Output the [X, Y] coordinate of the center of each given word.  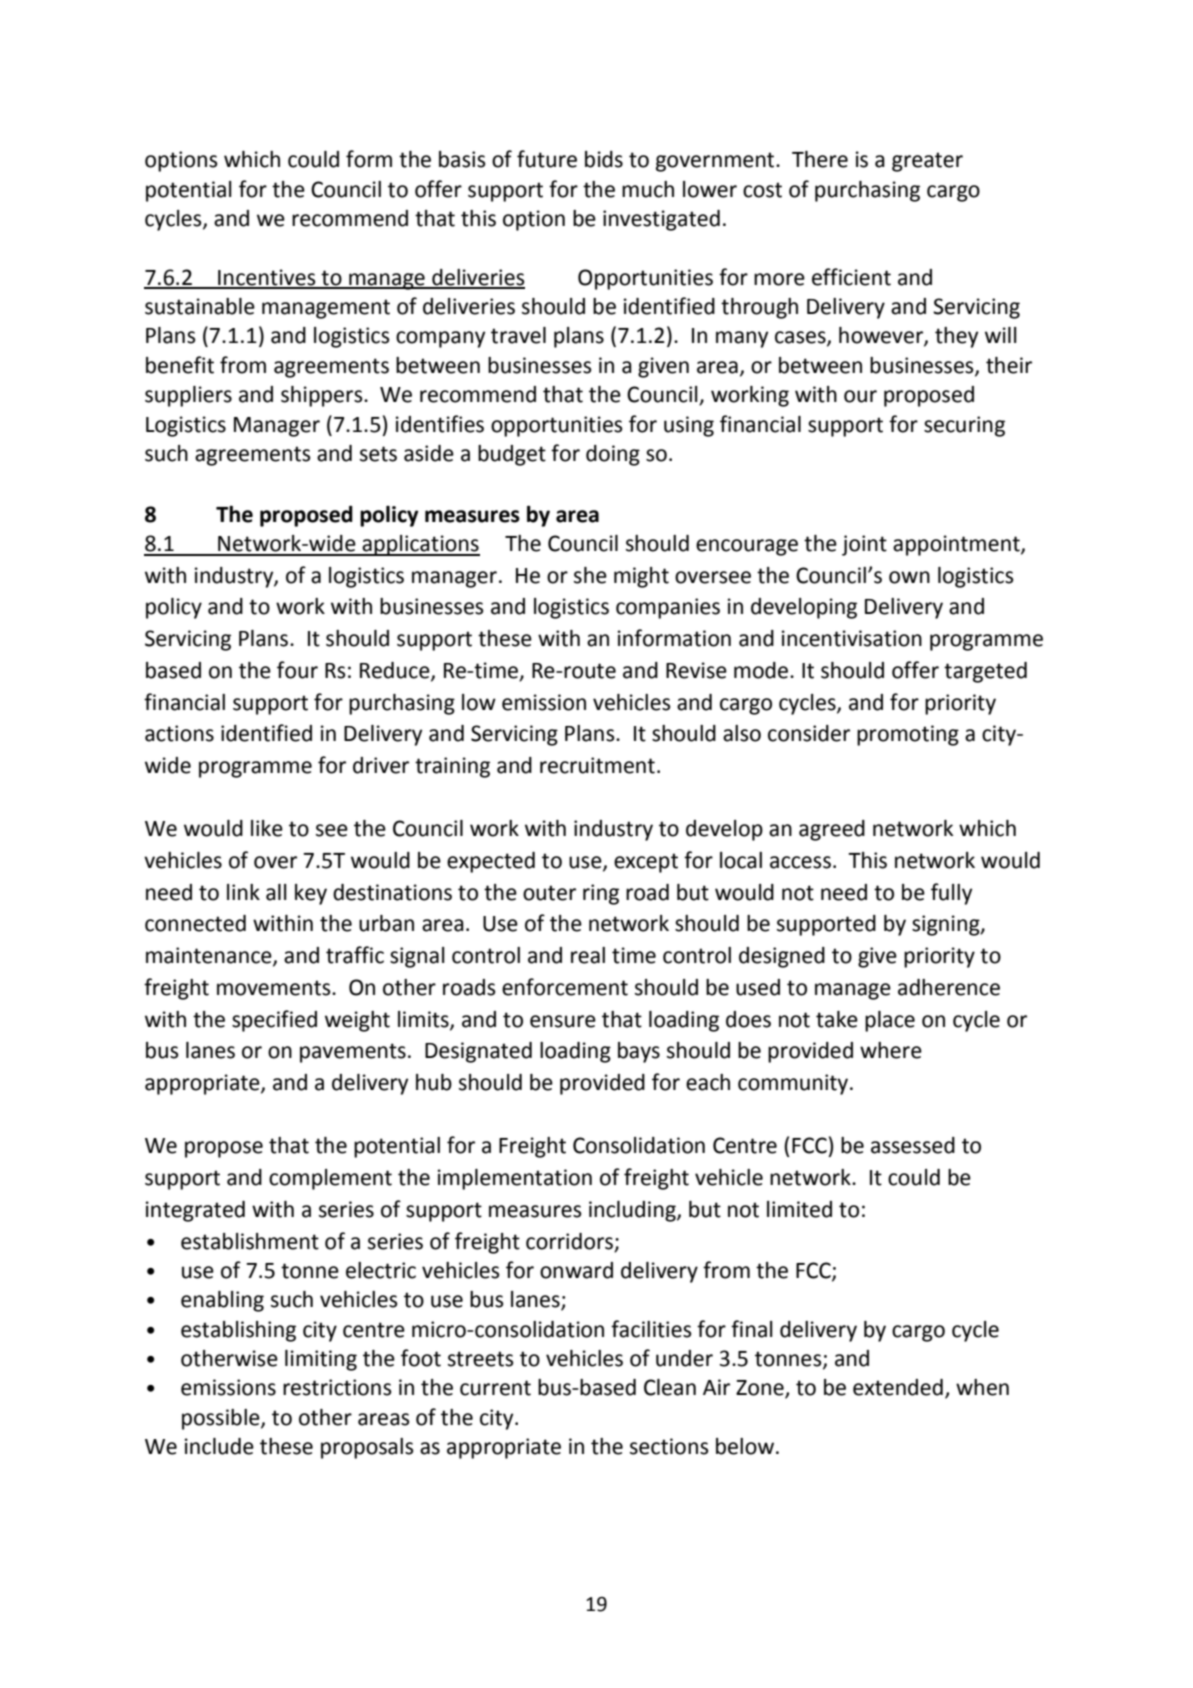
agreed [832, 830]
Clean [670, 1387]
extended [898, 1387]
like [267, 828]
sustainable [200, 306]
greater [927, 162]
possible [222, 1419]
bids [604, 159]
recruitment [597, 765]
